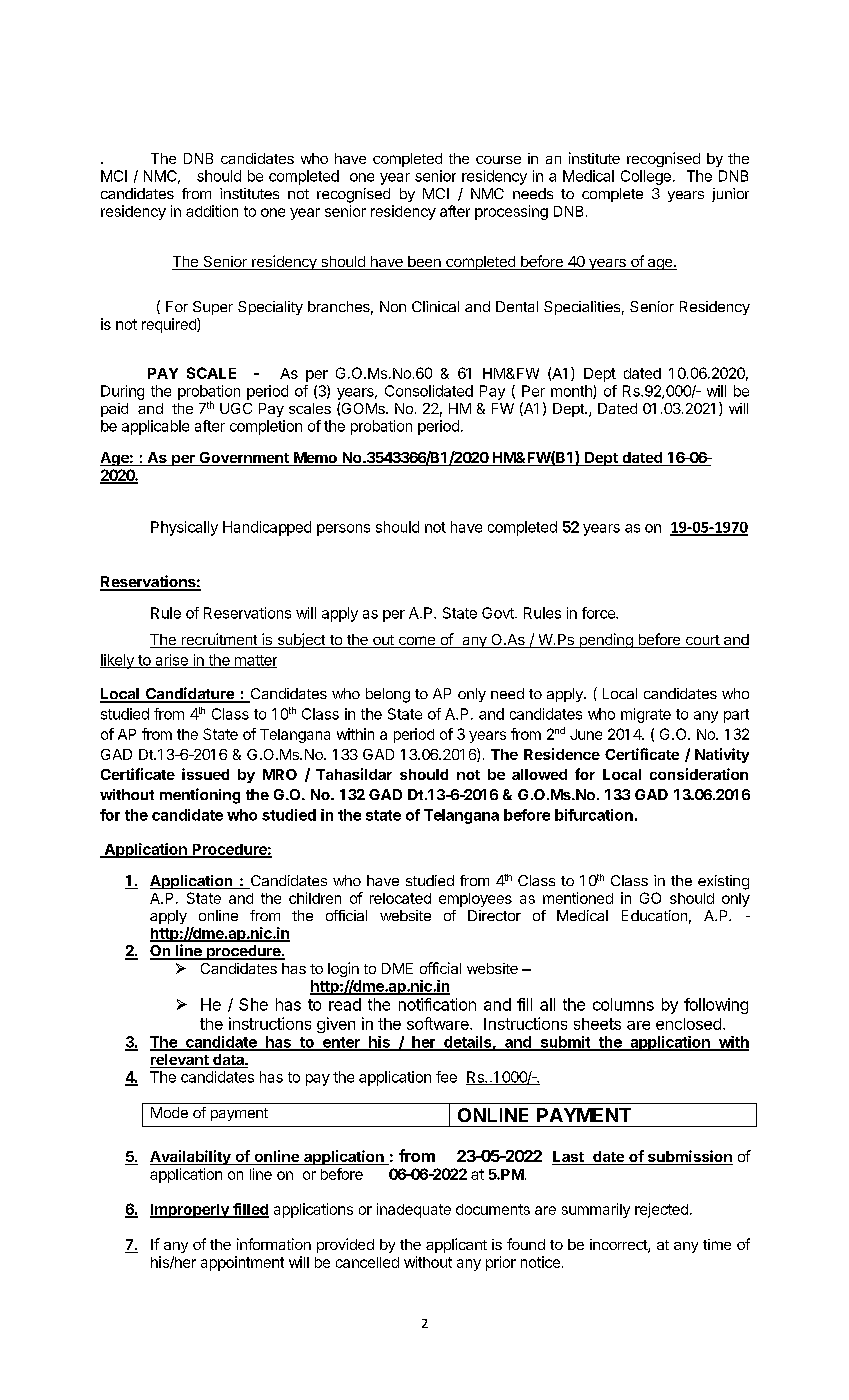  What do you see at coordinates (212, 211) in the screenshot?
I see `addition` at bounding box center [212, 211].
